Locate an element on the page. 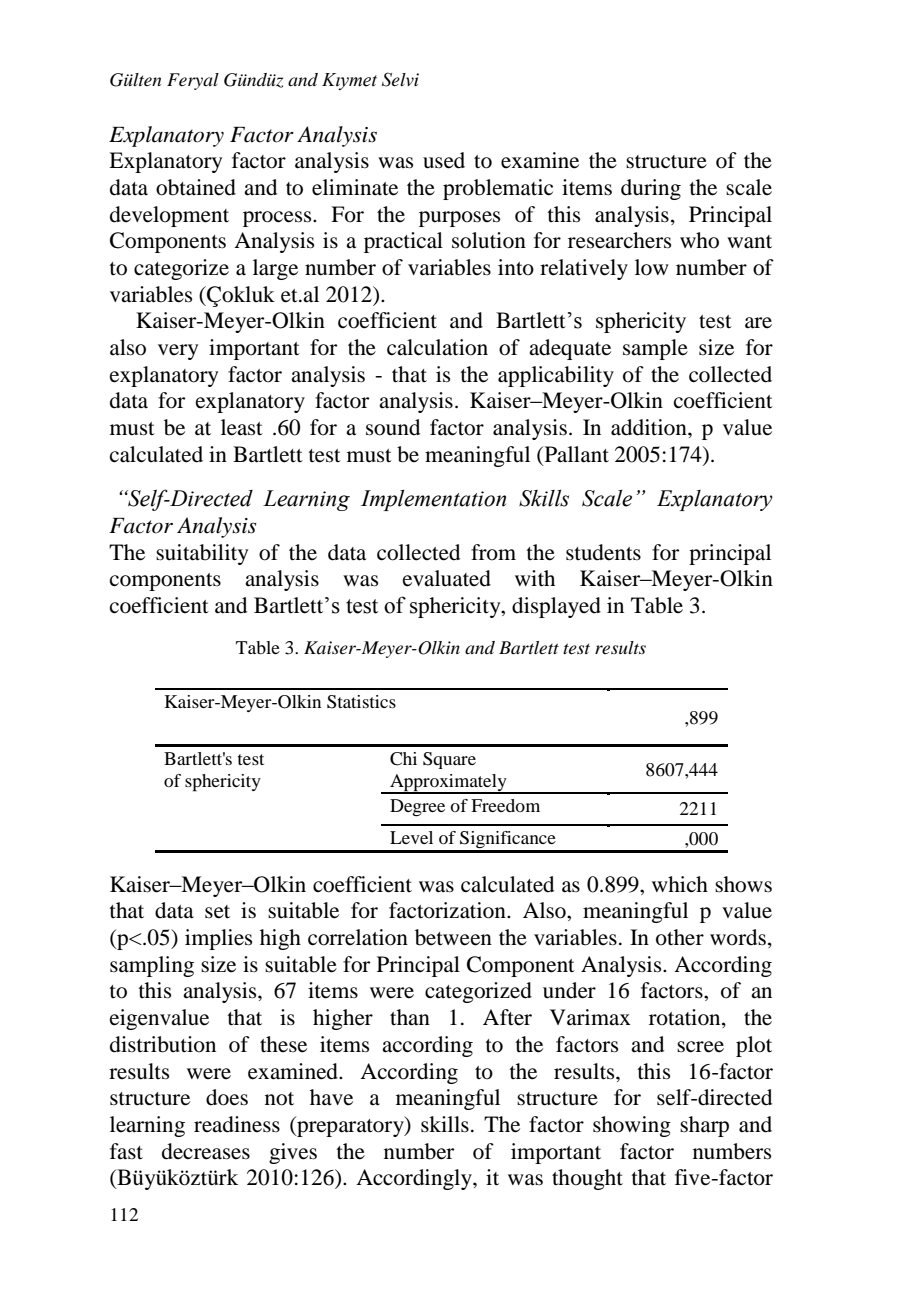 Image resolution: width=910 pixels, height=1316 pixels. used is located at coordinates (444, 160).
